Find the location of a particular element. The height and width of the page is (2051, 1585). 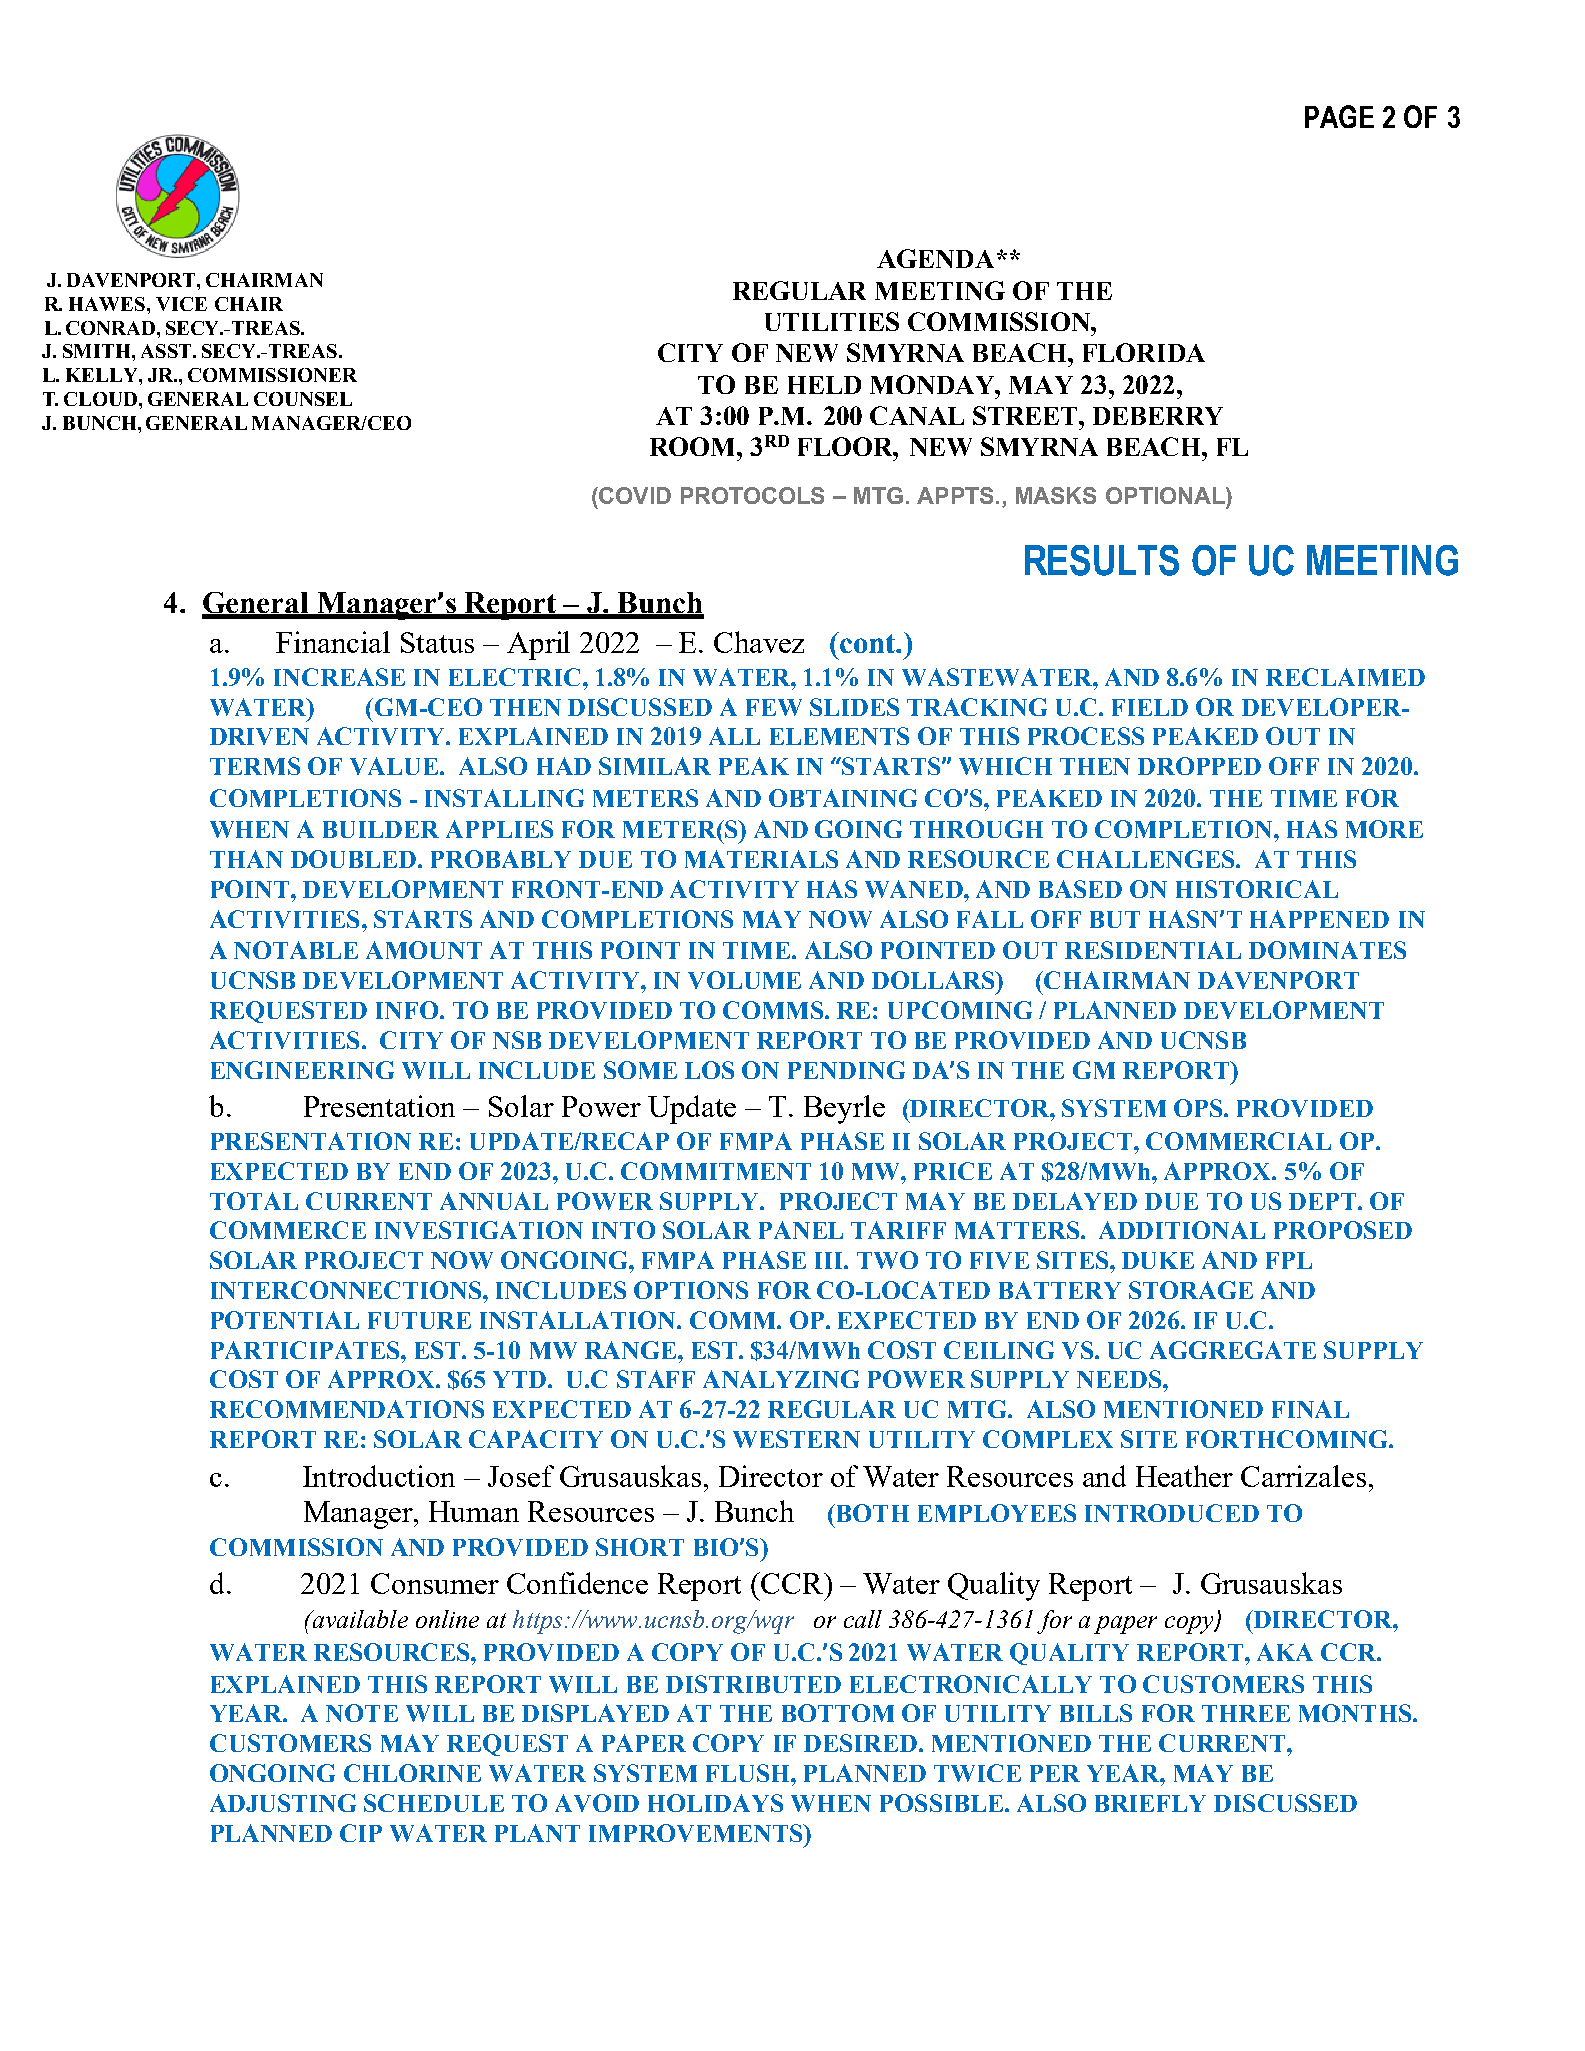

OPTIONAL is located at coordinates (1166, 495).
